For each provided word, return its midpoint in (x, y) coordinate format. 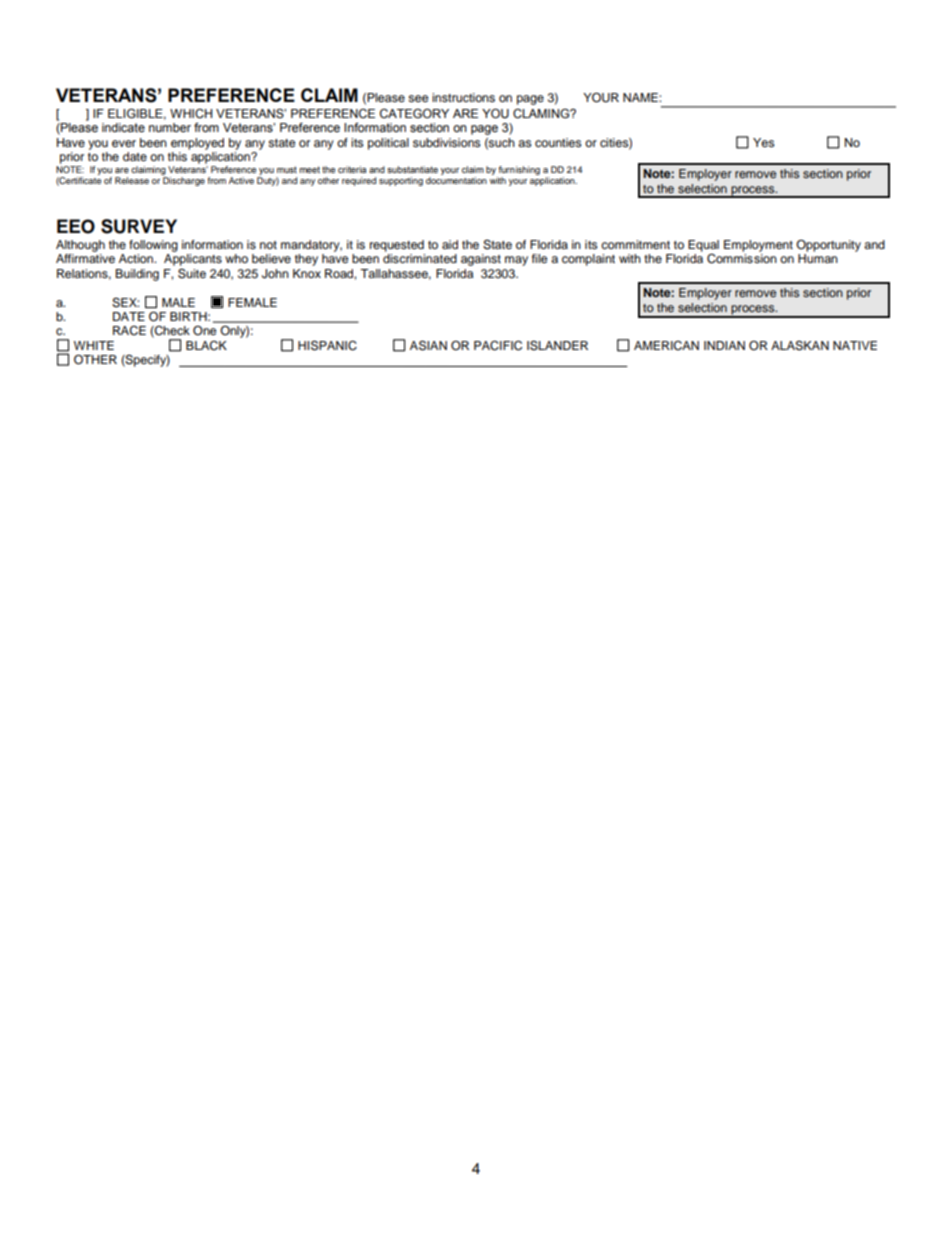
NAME (641, 97)
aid (450, 244)
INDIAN (724, 345)
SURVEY (139, 226)
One (205, 331)
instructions (463, 97)
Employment (758, 246)
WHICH (191, 114)
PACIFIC (498, 345)
